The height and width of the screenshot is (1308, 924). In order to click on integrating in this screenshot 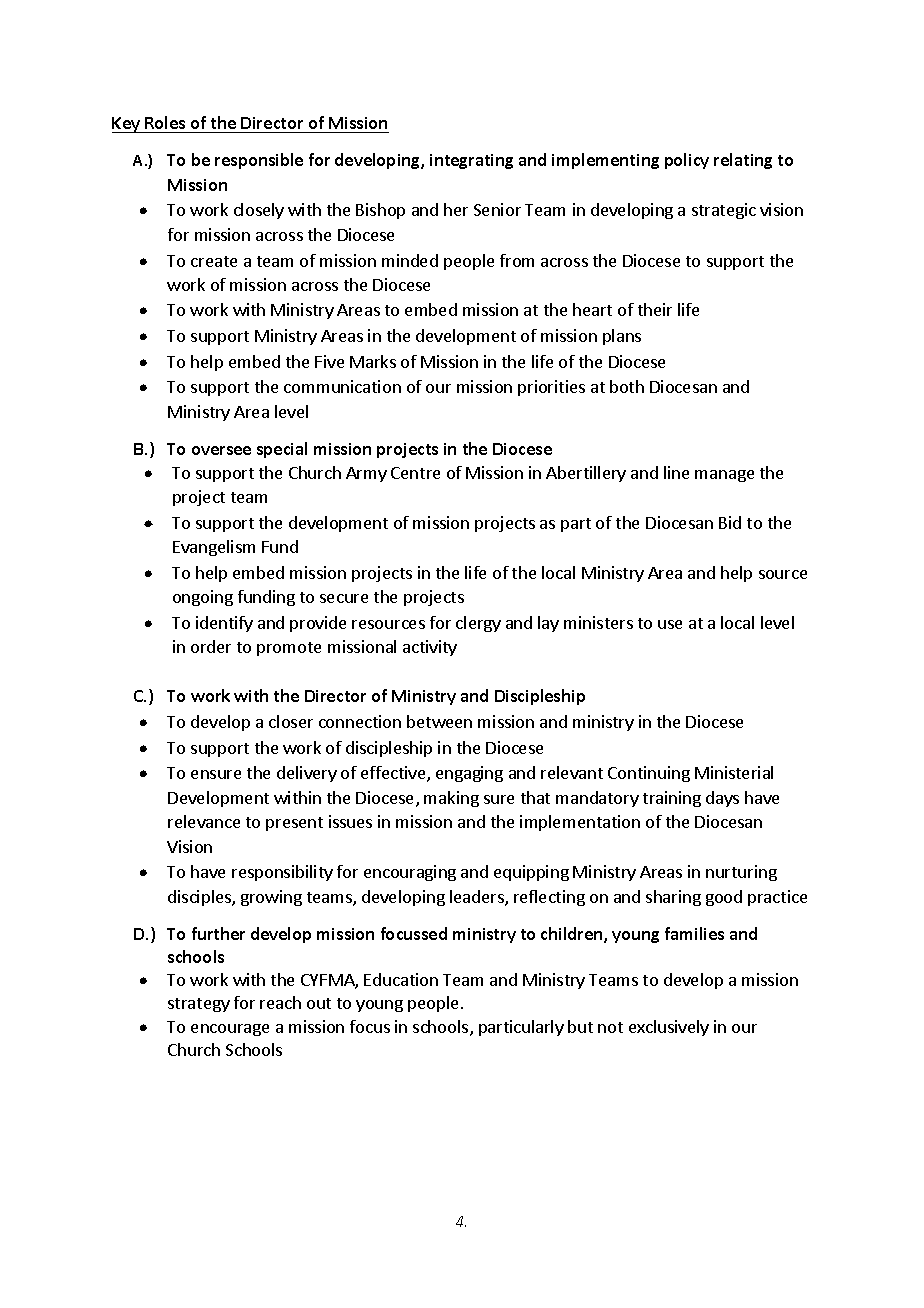, I will do `click(471, 161)`.
